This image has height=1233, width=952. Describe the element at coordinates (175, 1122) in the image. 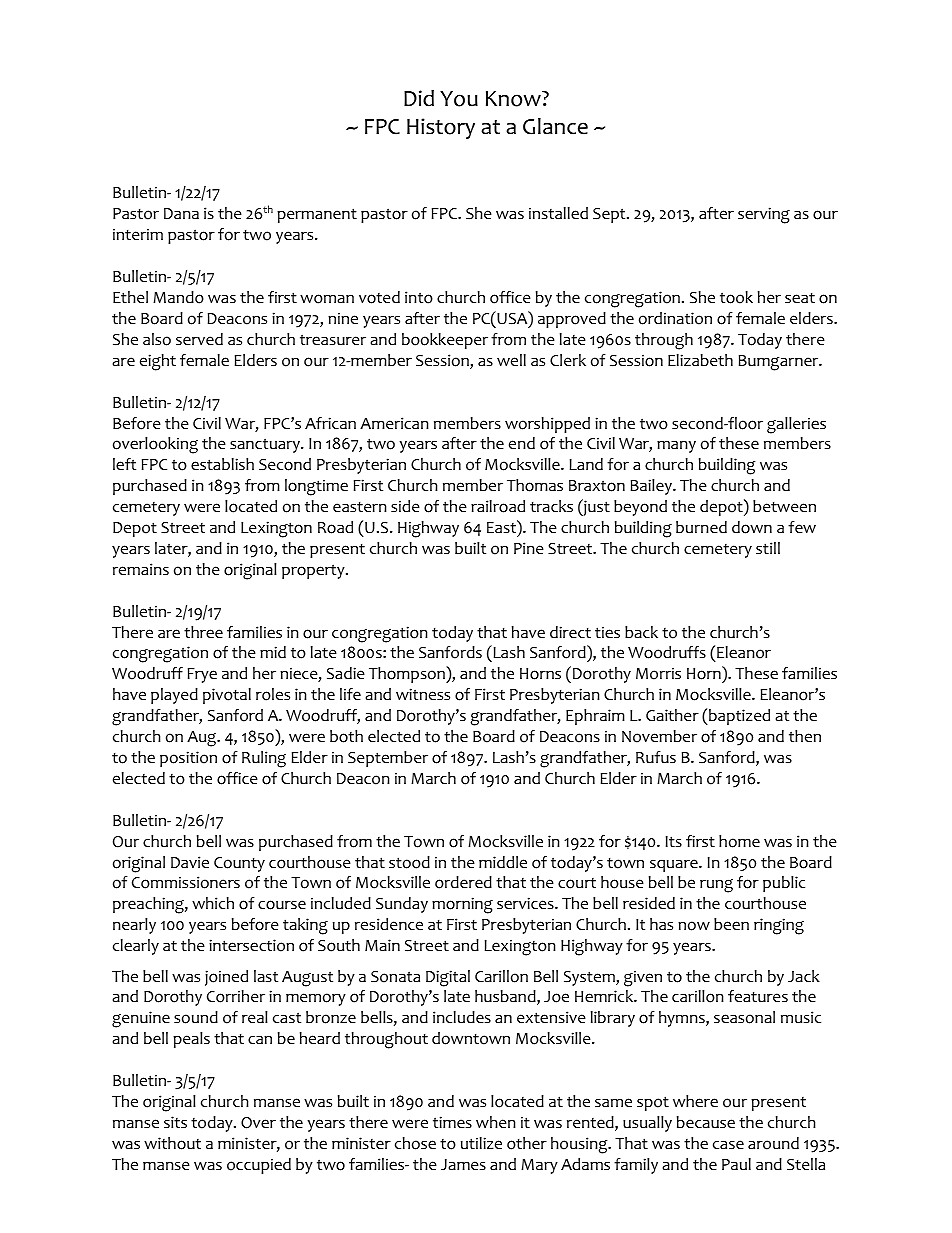

I see `sits` at that location.
